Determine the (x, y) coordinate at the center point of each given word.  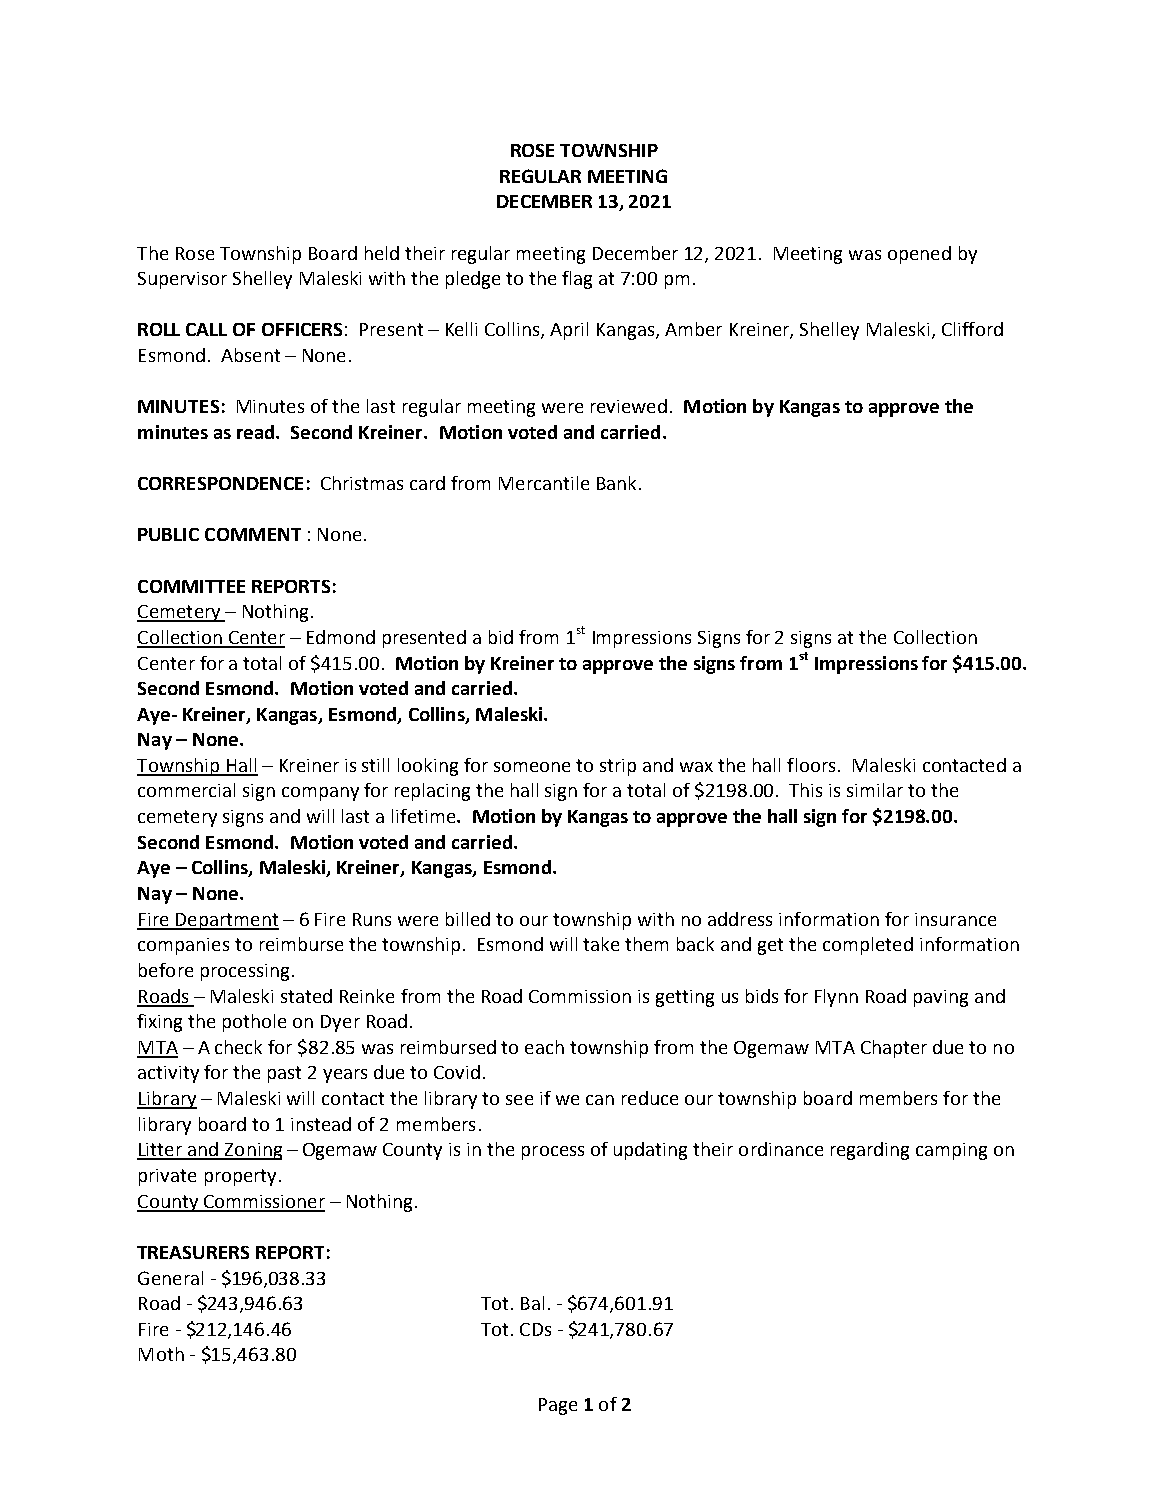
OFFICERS (302, 329)
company (320, 794)
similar (875, 790)
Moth (161, 1354)
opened (919, 255)
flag (577, 280)
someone (532, 767)
